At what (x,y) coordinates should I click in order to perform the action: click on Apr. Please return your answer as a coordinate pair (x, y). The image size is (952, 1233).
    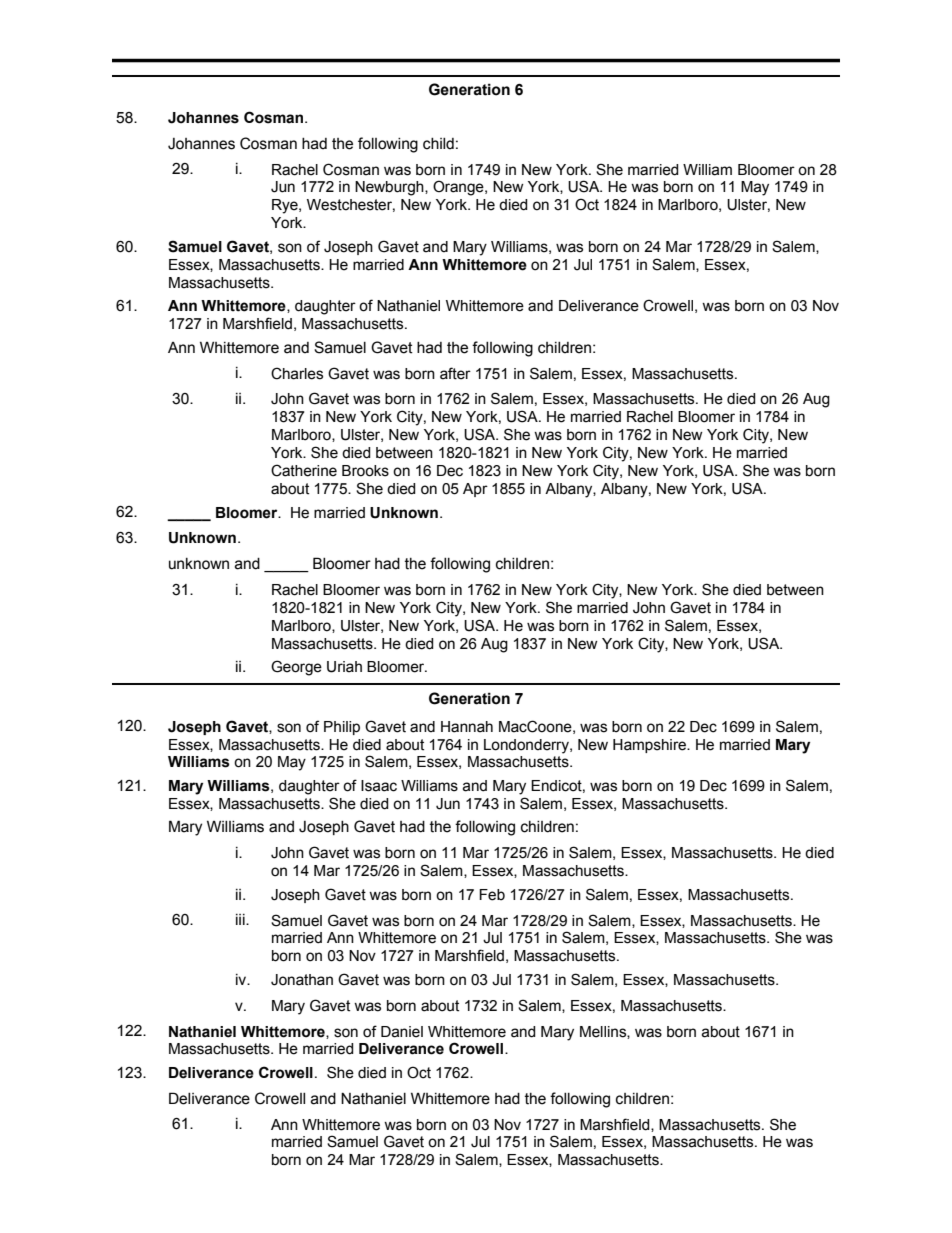
    Looking at the image, I should click on (475, 490).
